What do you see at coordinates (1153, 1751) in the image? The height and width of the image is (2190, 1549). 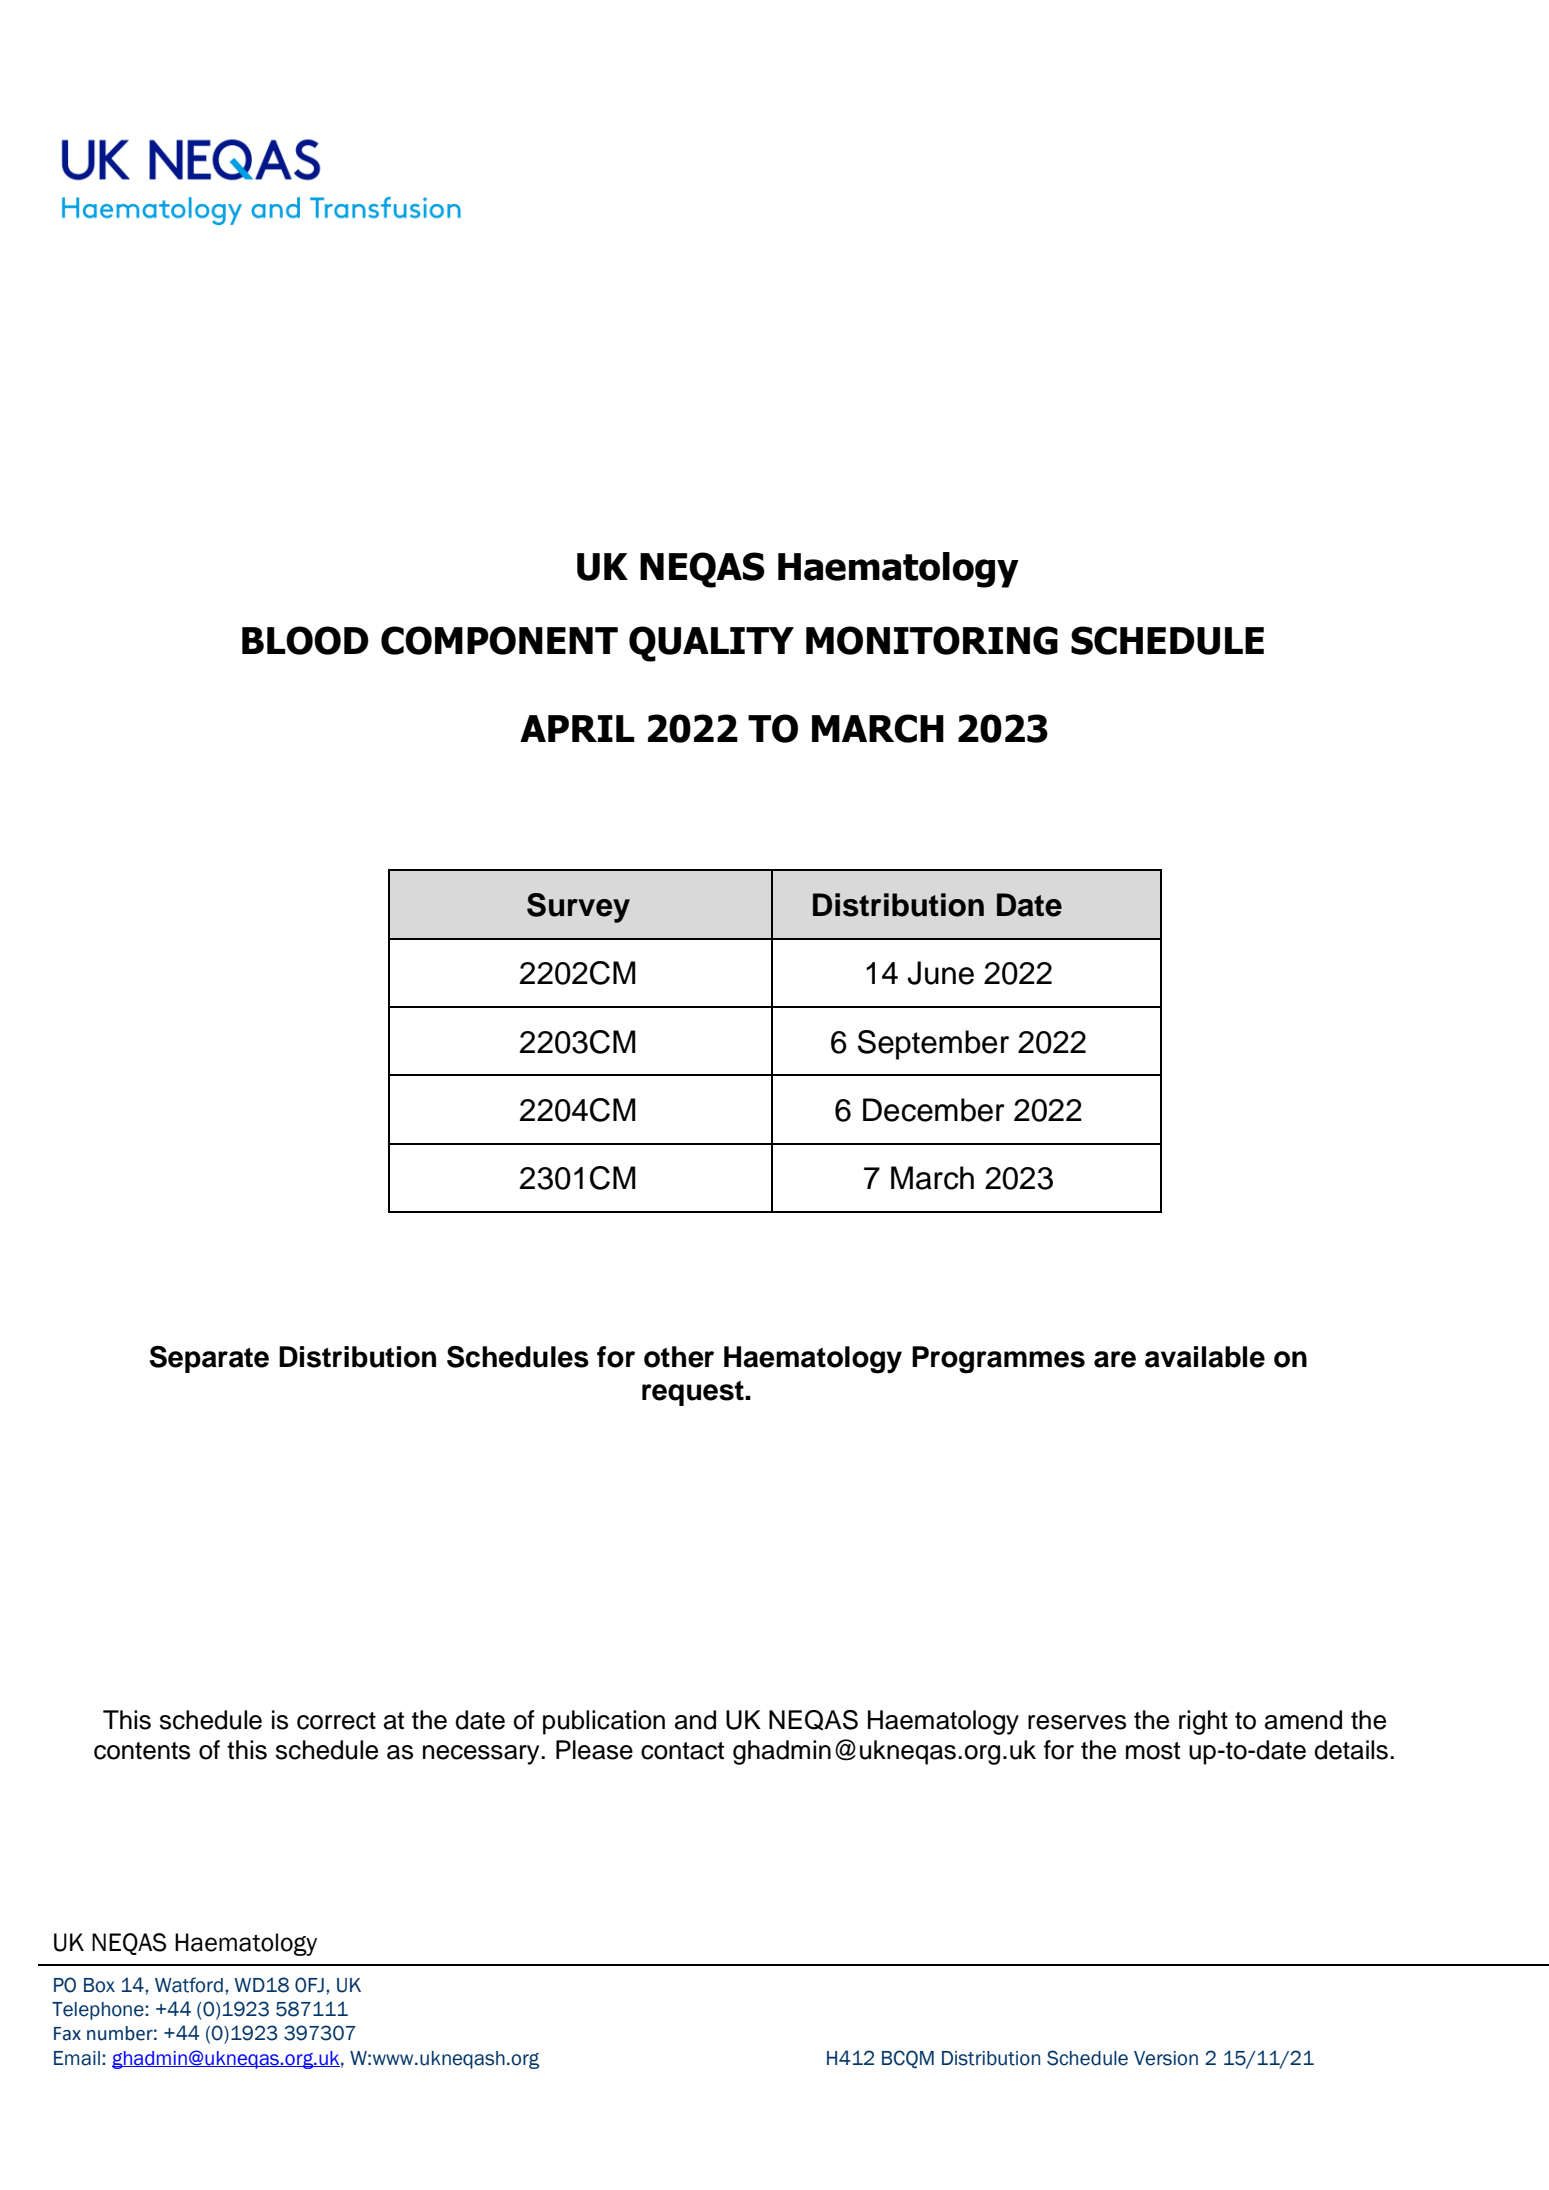 I see `most` at bounding box center [1153, 1751].
